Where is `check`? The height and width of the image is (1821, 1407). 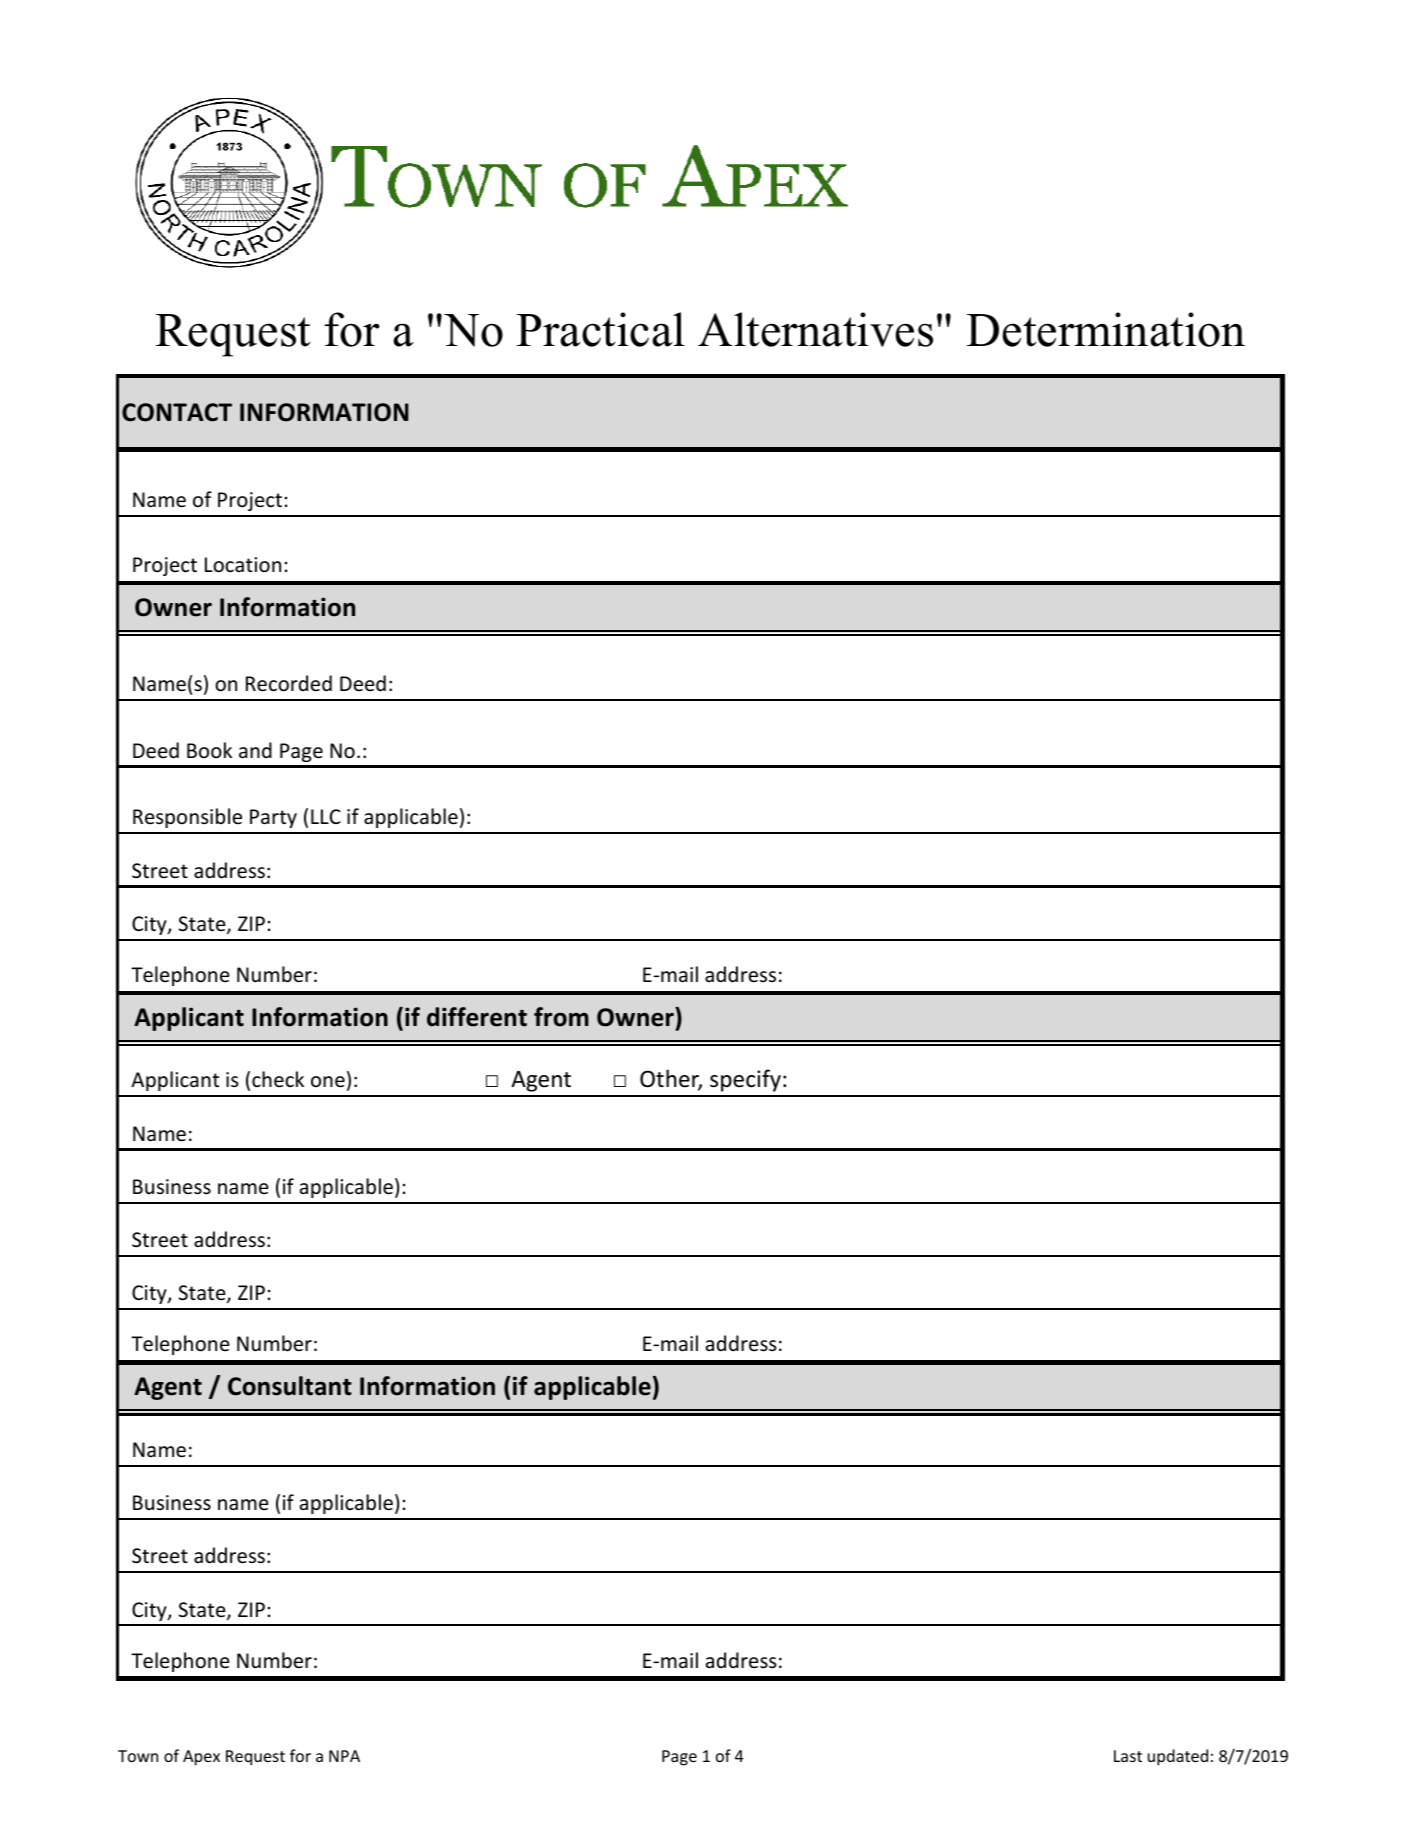 check is located at coordinates (278, 1079).
